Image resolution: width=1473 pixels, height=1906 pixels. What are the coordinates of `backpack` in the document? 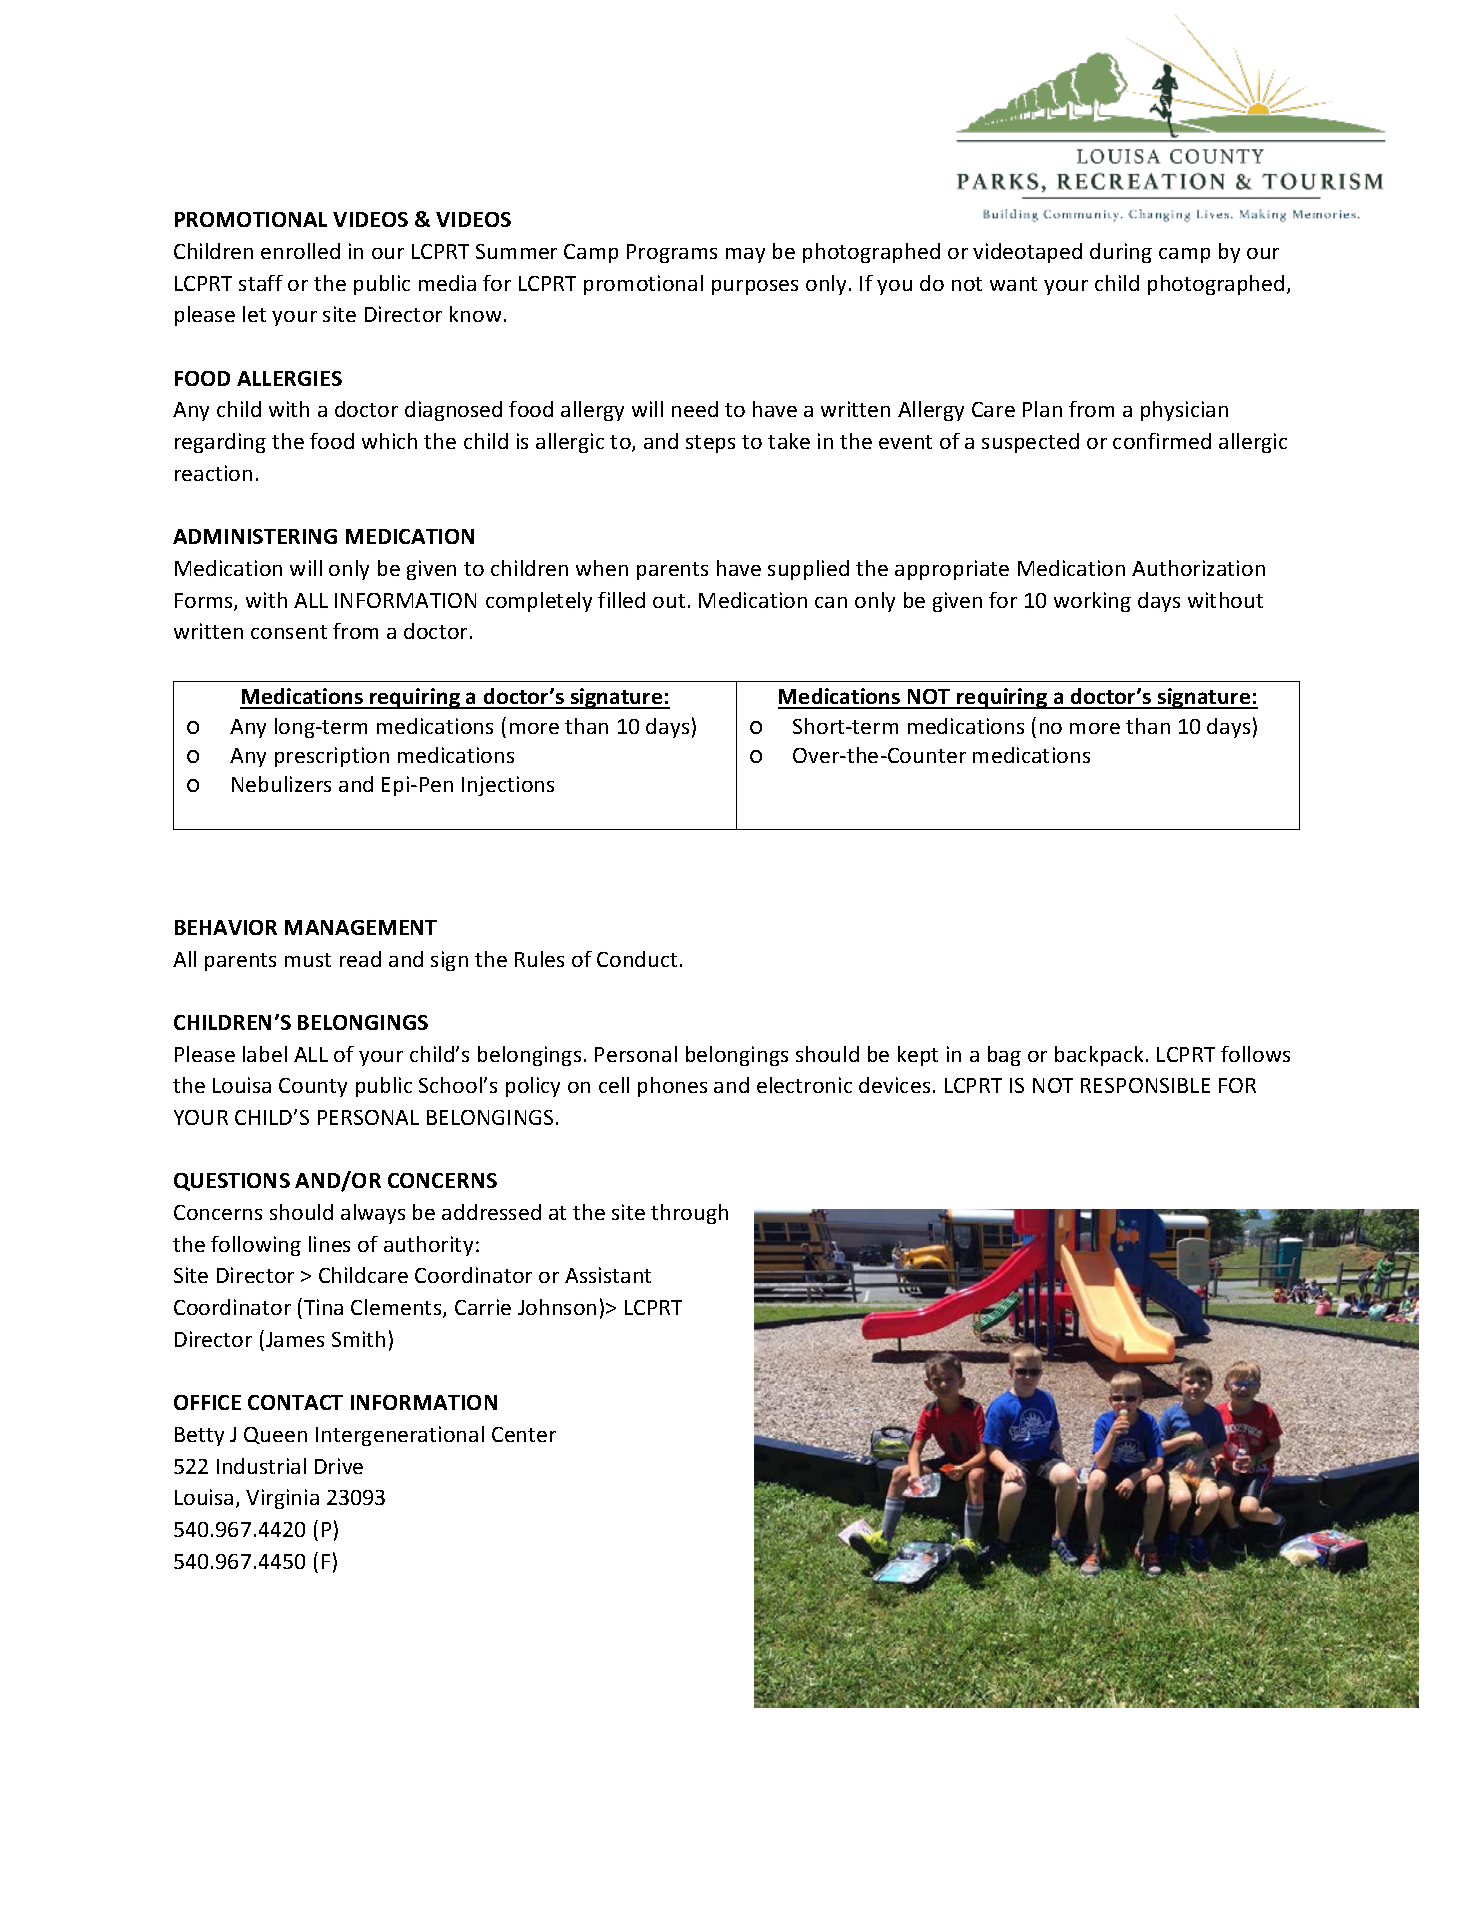 It's located at (1099, 1056).
